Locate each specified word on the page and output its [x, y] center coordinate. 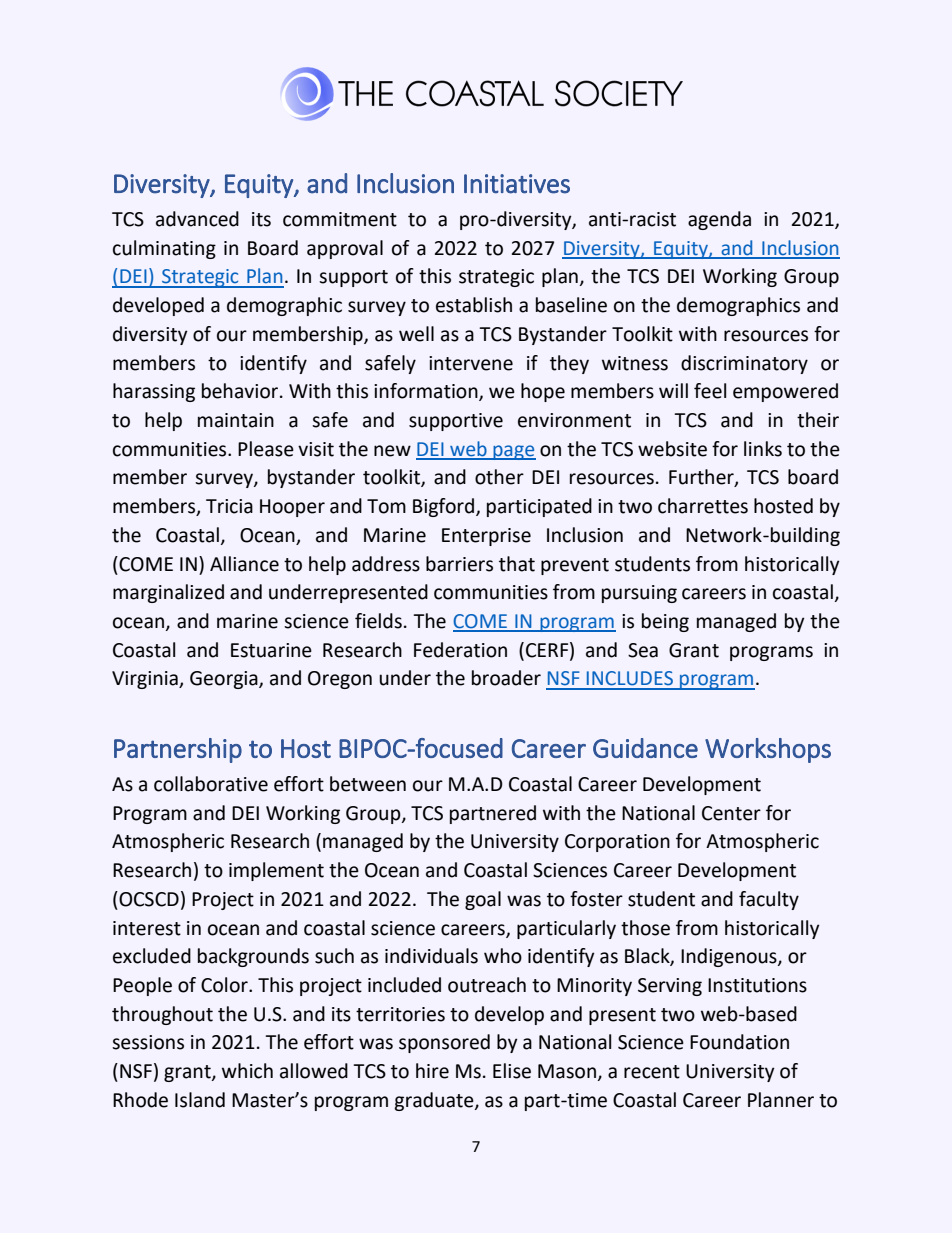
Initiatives [517, 184]
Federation [460, 650]
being [665, 622]
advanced [197, 219]
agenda [719, 220]
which [247, 1071]
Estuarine [271, 650]
